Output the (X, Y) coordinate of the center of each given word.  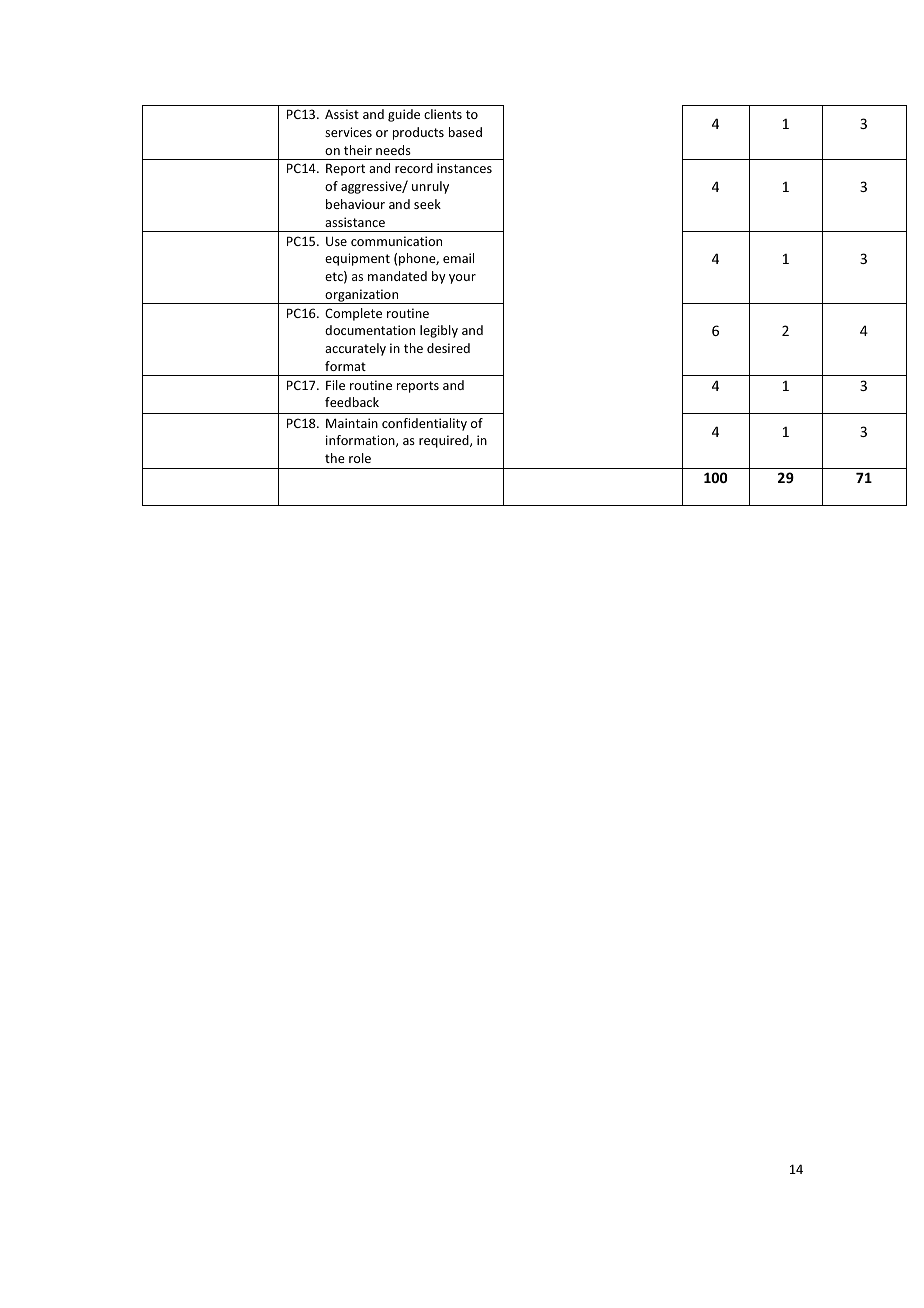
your (462, 279)
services (348, 132)
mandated (397, 276)
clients (443, 114)
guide (404, 115)
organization (362, 296)
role (360, 458)
